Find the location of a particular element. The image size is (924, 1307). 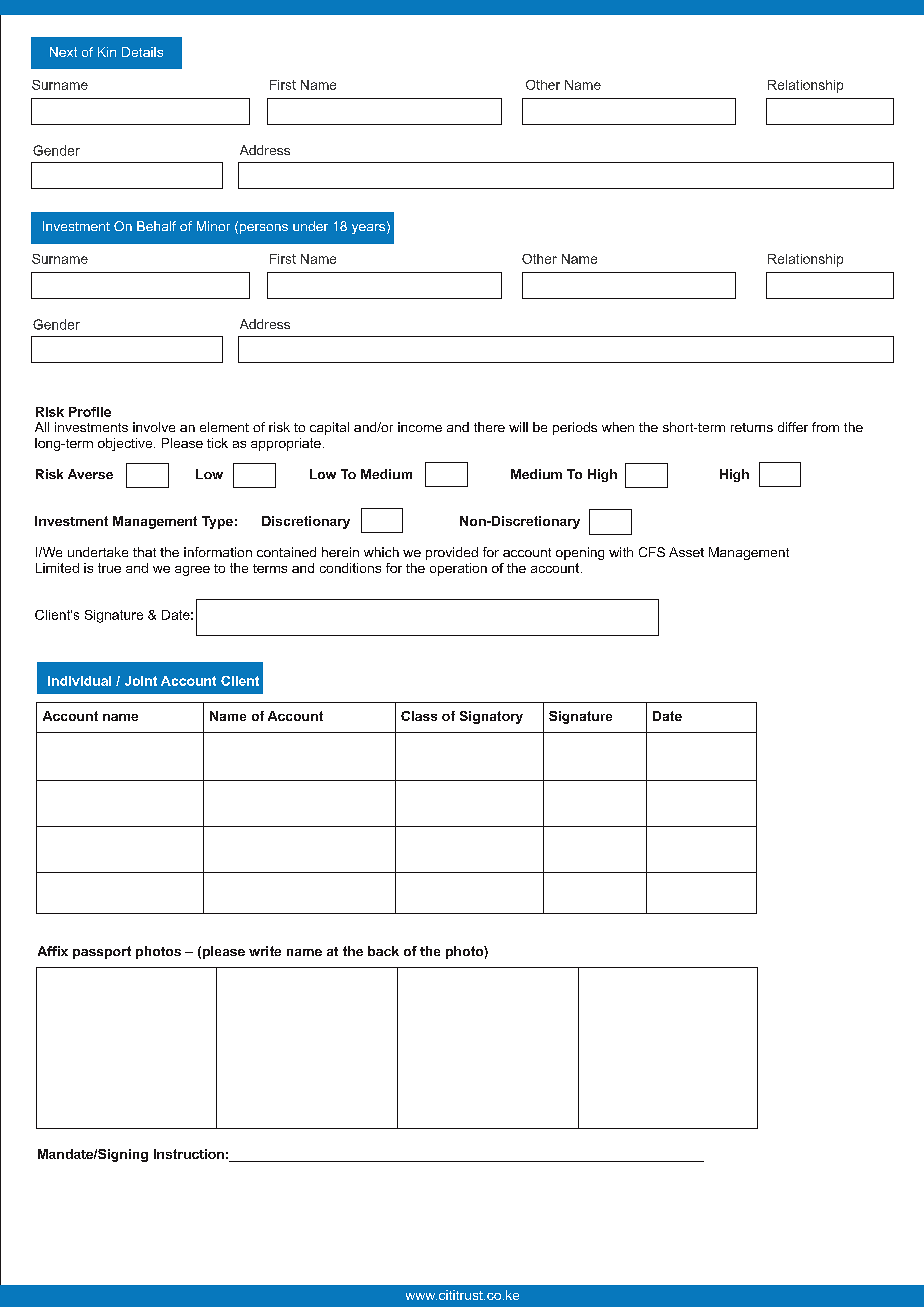

Kin is located at coordinates (107, 52).
